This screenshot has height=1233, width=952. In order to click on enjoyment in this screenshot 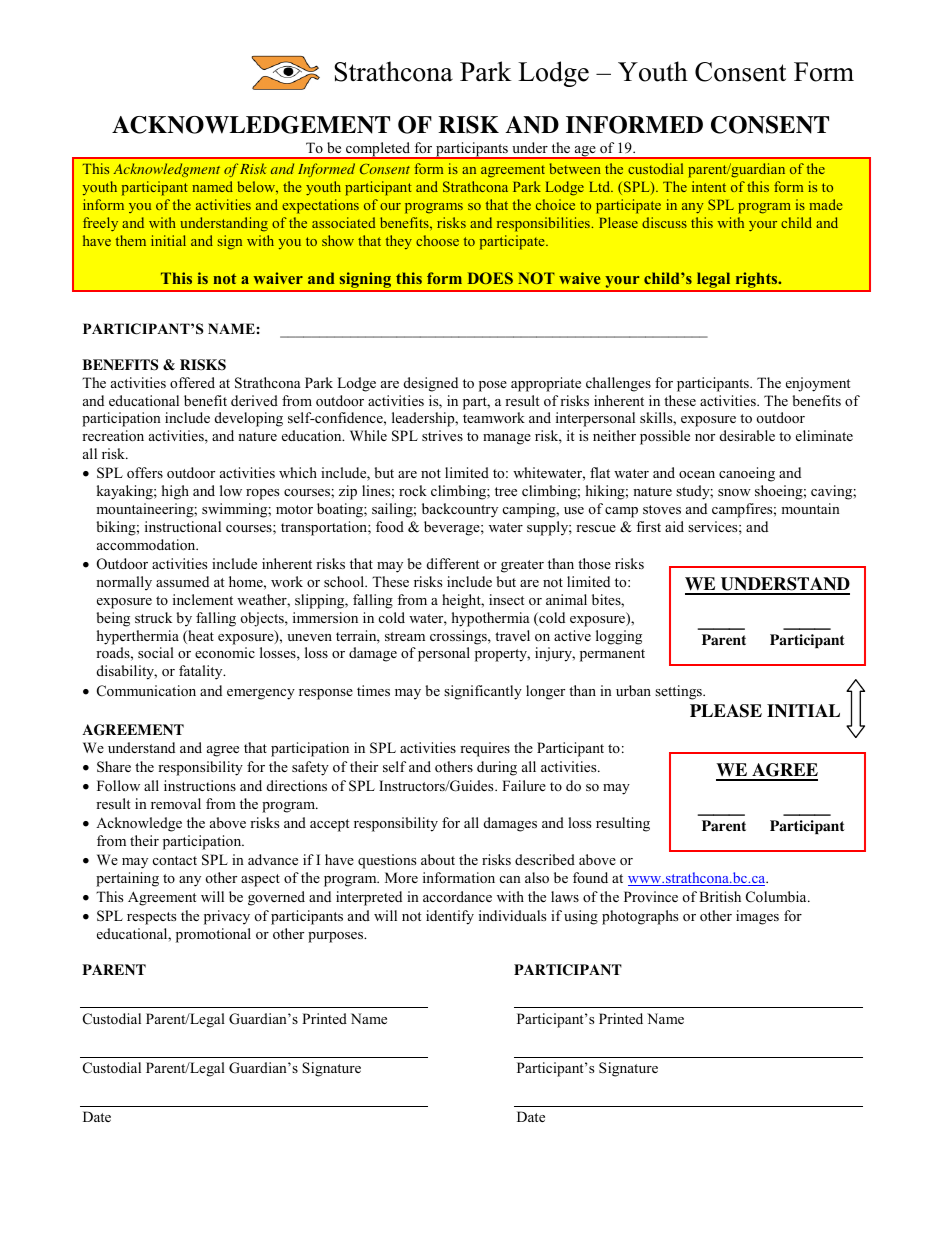, I will do `click(818, 384)`.
